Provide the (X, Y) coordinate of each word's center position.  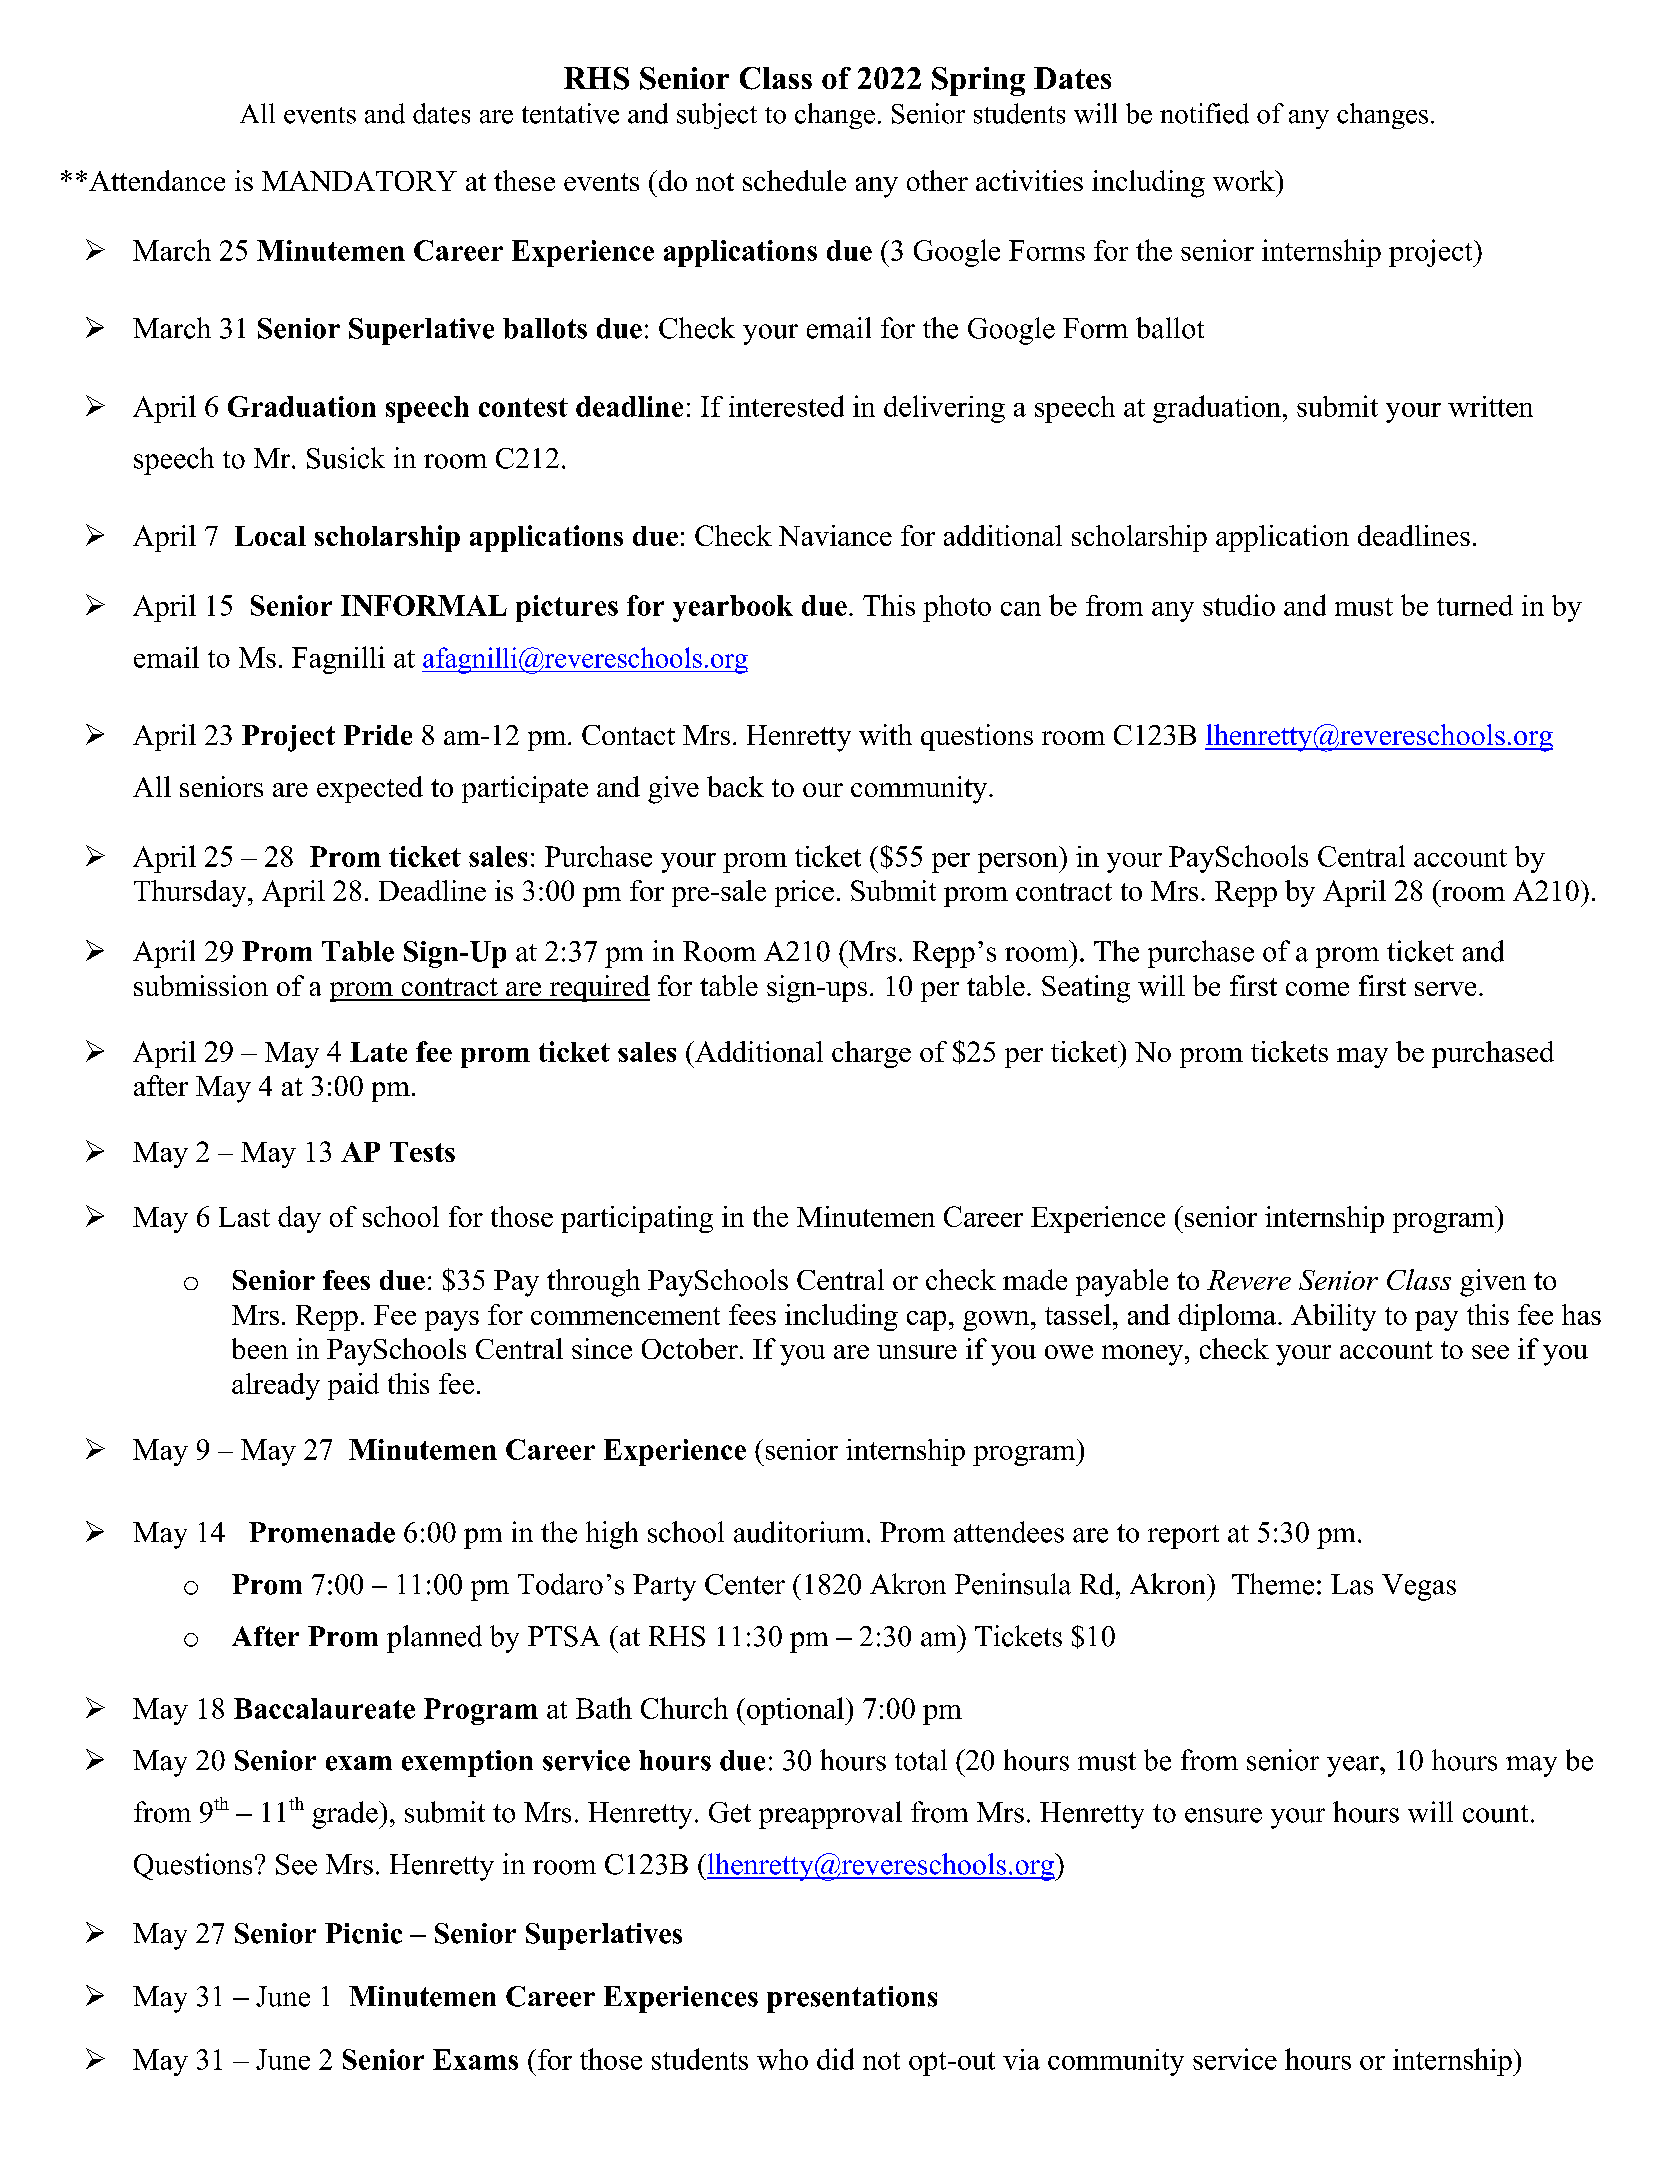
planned (434, 1639)
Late (378, 1052)
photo (957, 608)
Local (270, 536)
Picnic (363, 1933)
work (1245, 180)
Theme (1273, 1584)
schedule (794, 180)
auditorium (799, 1532)
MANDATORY (359, 181)
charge (871, 1054)
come (1317, 989)
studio (1239, 605)
